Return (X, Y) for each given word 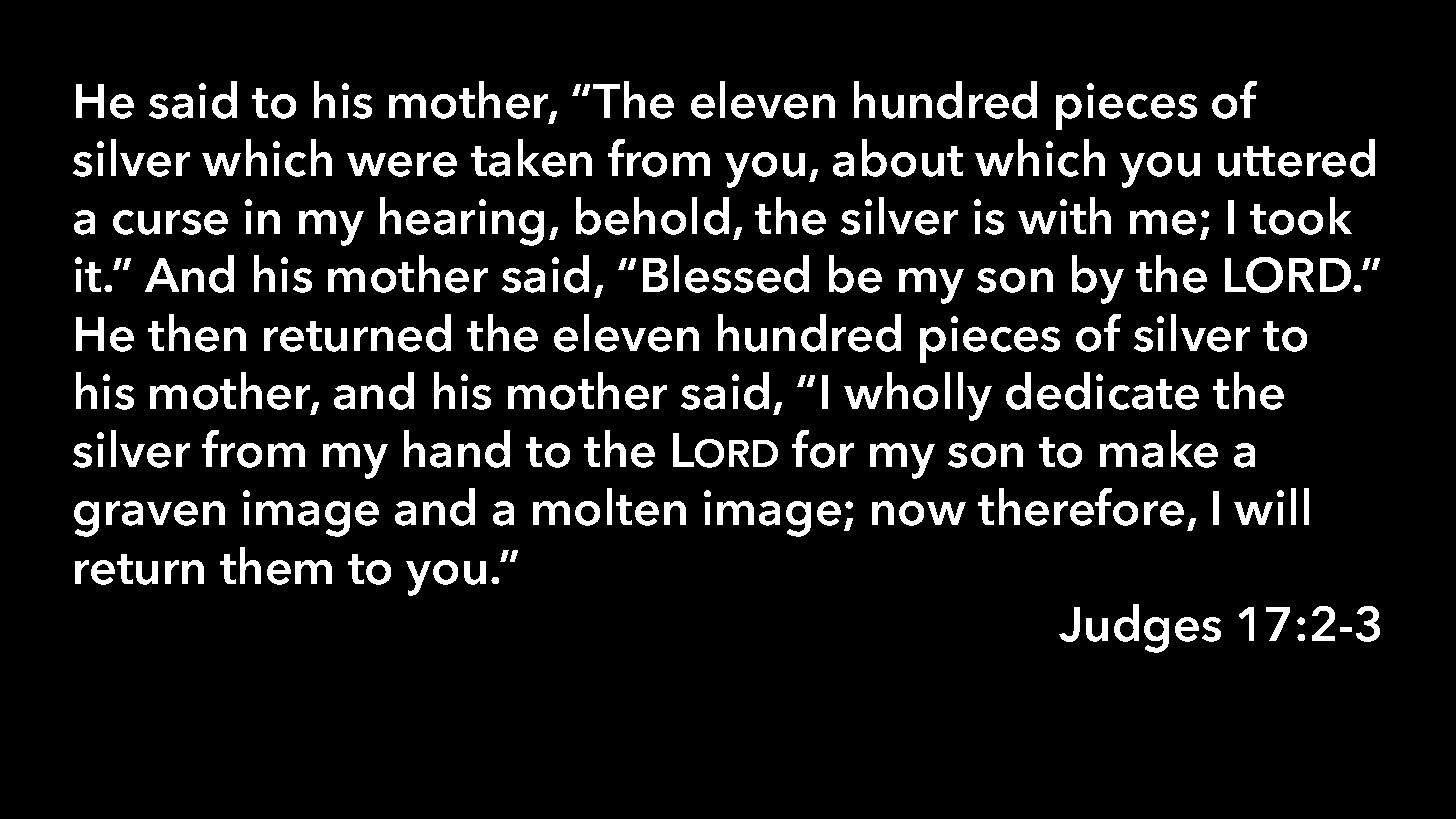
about (898, 158)
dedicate (1102, 391)
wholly (918, 396)
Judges (1140, 628)
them (276, 566)
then (197, 333)
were (402, 164)
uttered (1296, 158)
